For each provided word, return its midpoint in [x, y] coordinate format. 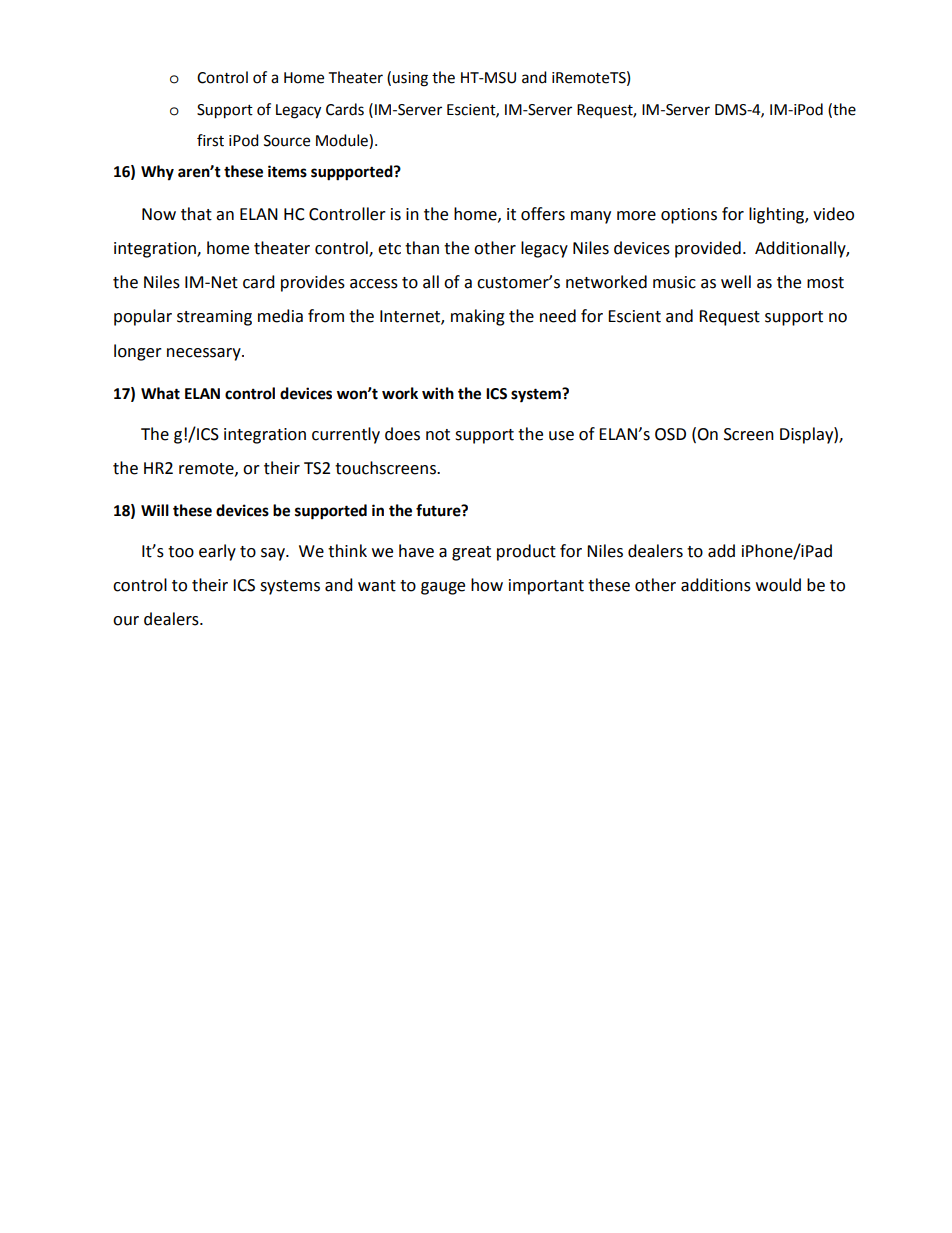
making [478, 317]
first [210, 140]
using [410, 79]
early [217, 552]
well [736, 282]
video [833, 214]
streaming [214, 318]
